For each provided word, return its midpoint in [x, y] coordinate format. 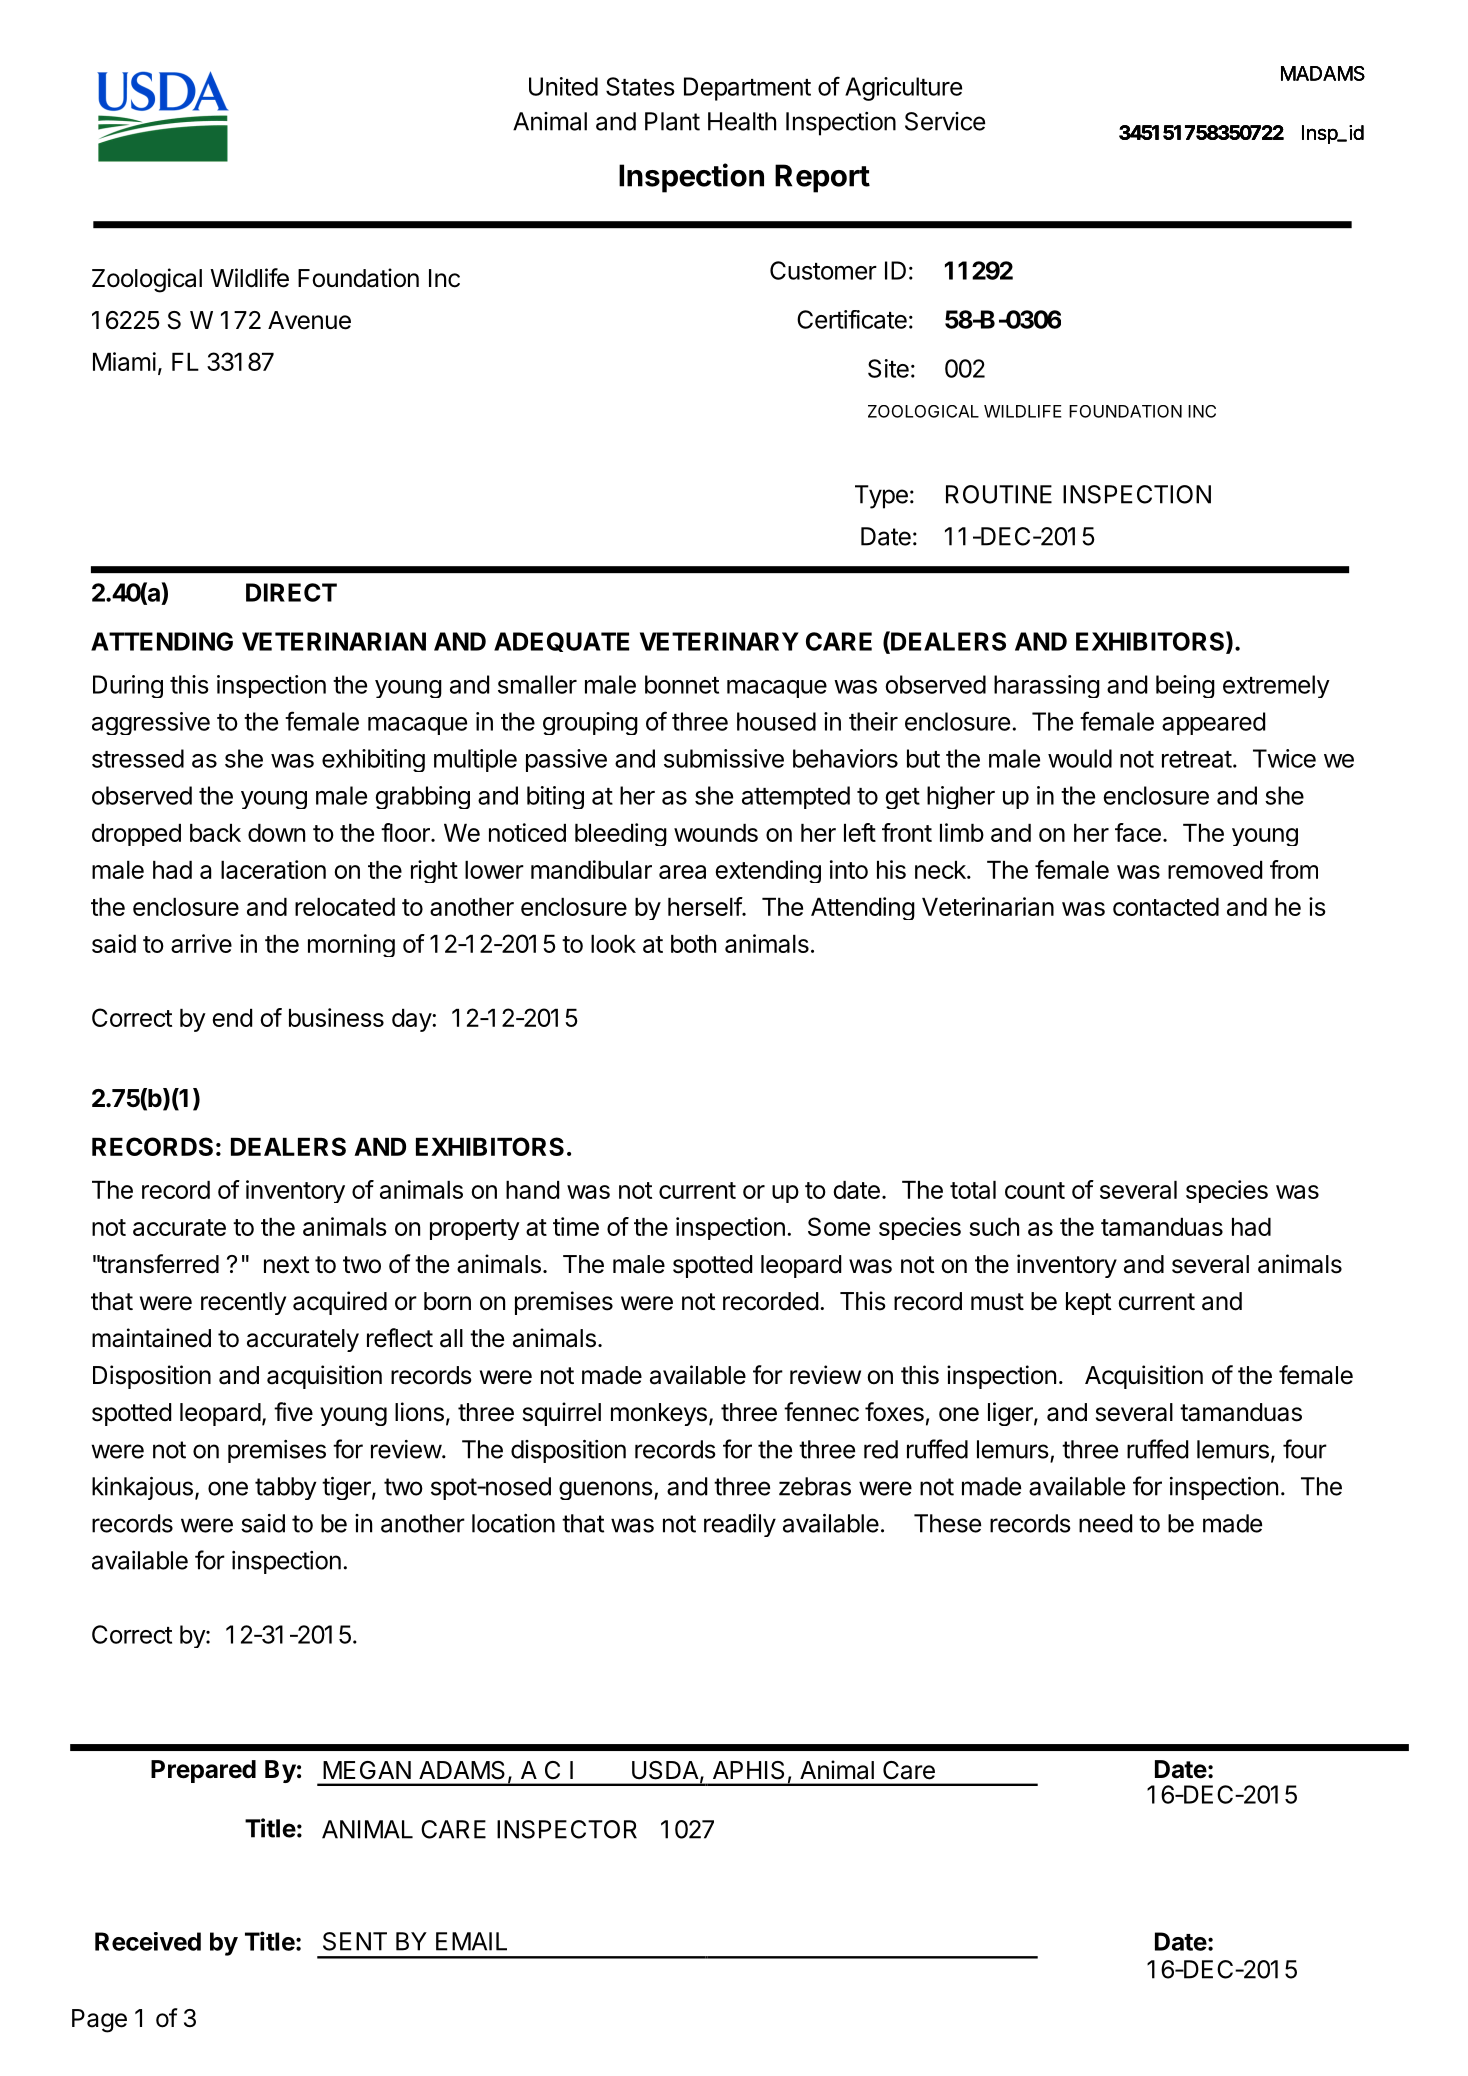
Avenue [309, 320]
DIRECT [291, 592]
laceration [273, 869]
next [287, 1265]
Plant [672, 121]
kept [1089, 1303]
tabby [285, 1488]
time [576, 1226]
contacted [1166, 907]
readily [740, 1525]
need [1105, 1523]
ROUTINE [999, 494]
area [682, 872]
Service [945, 121]
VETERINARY [719, 641]
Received [148, 1941]
